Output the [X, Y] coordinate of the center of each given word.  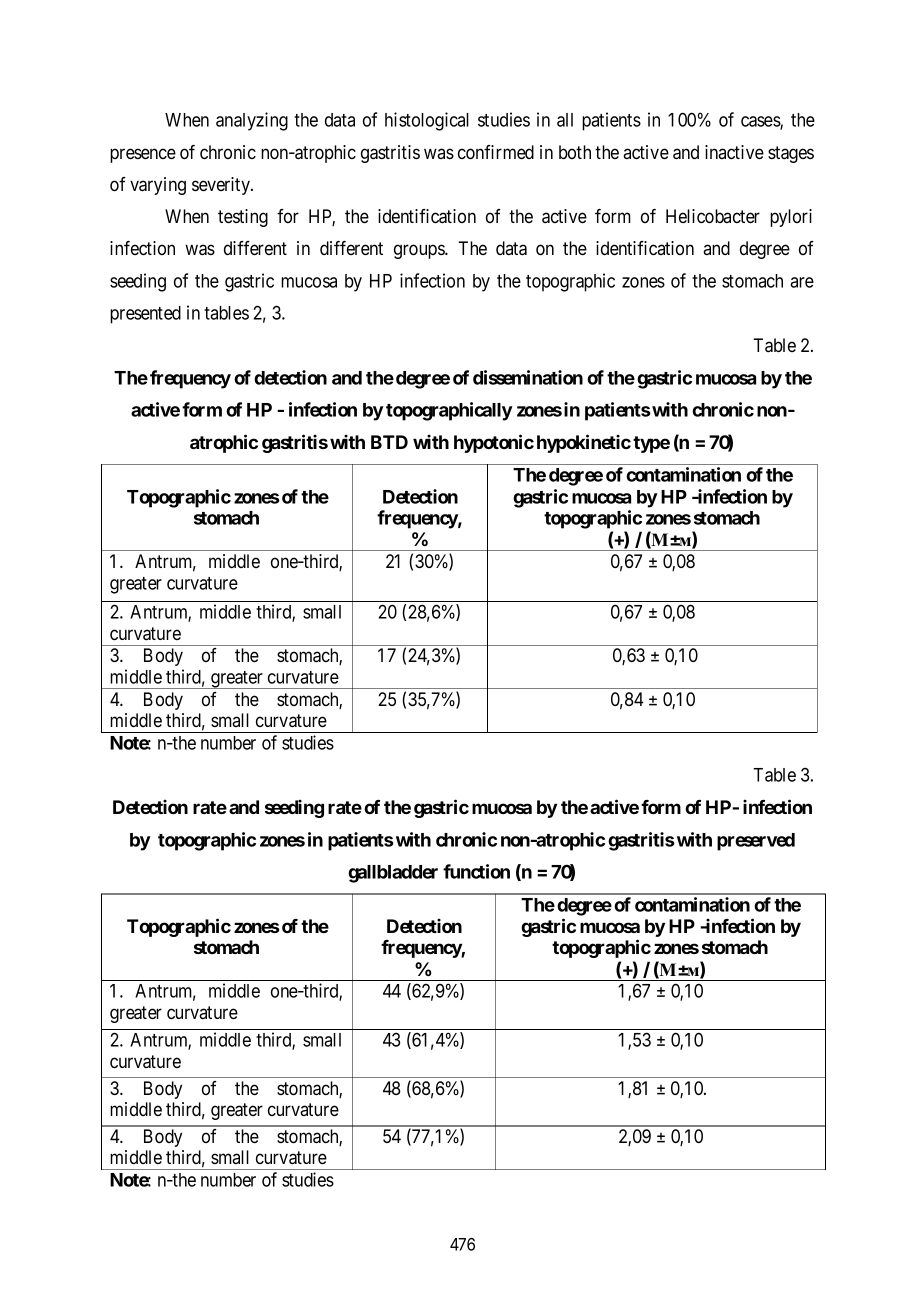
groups [420, 251]
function [476, 871]
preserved [756, 842]
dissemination [528, 377]
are [802, 282]
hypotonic [494, 443]
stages [791, 154]
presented [145, 315]
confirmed [496, 152]
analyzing [252, 121]
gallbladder [393, 874]
